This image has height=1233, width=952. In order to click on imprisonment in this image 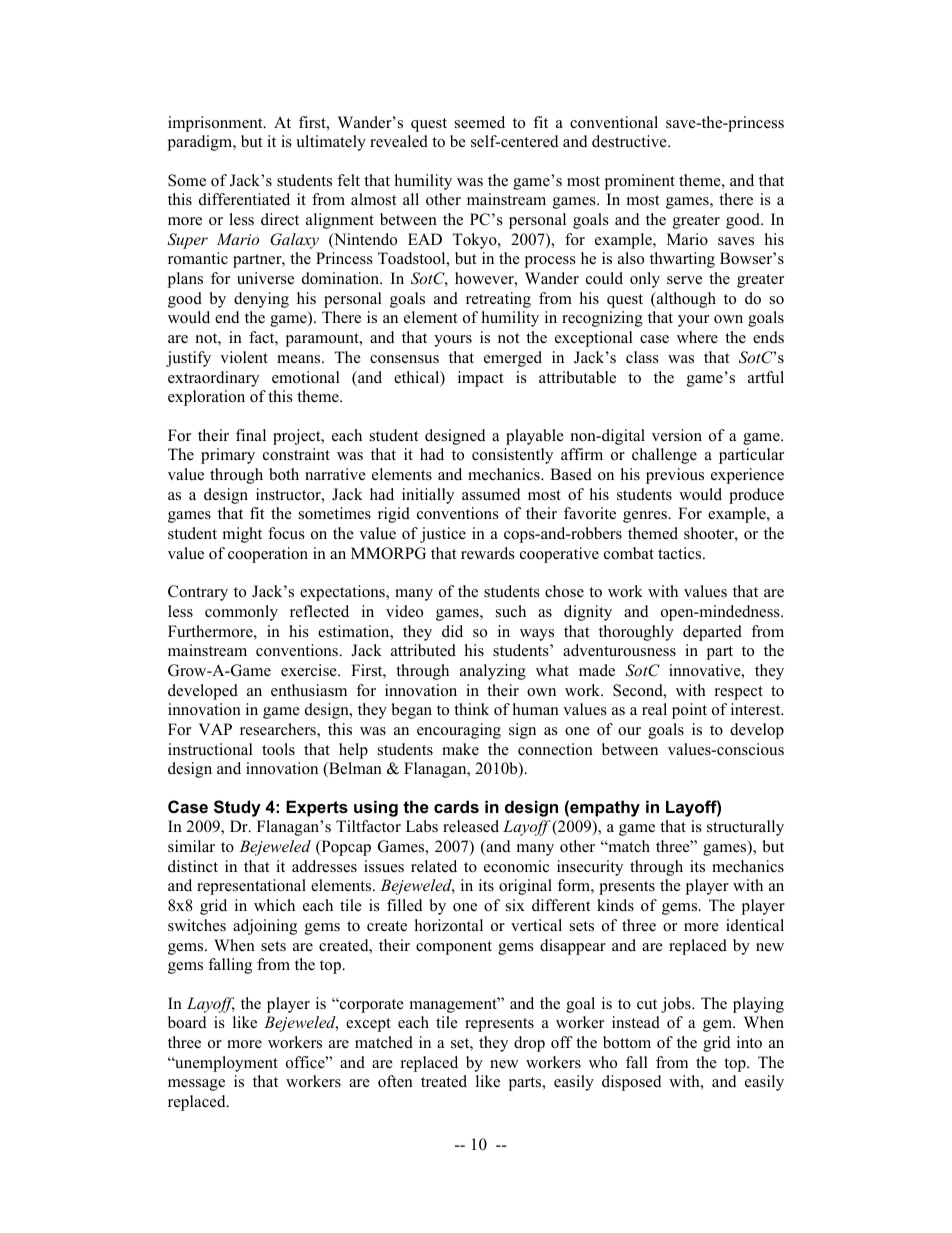, I will do `click(216, 124)`.
